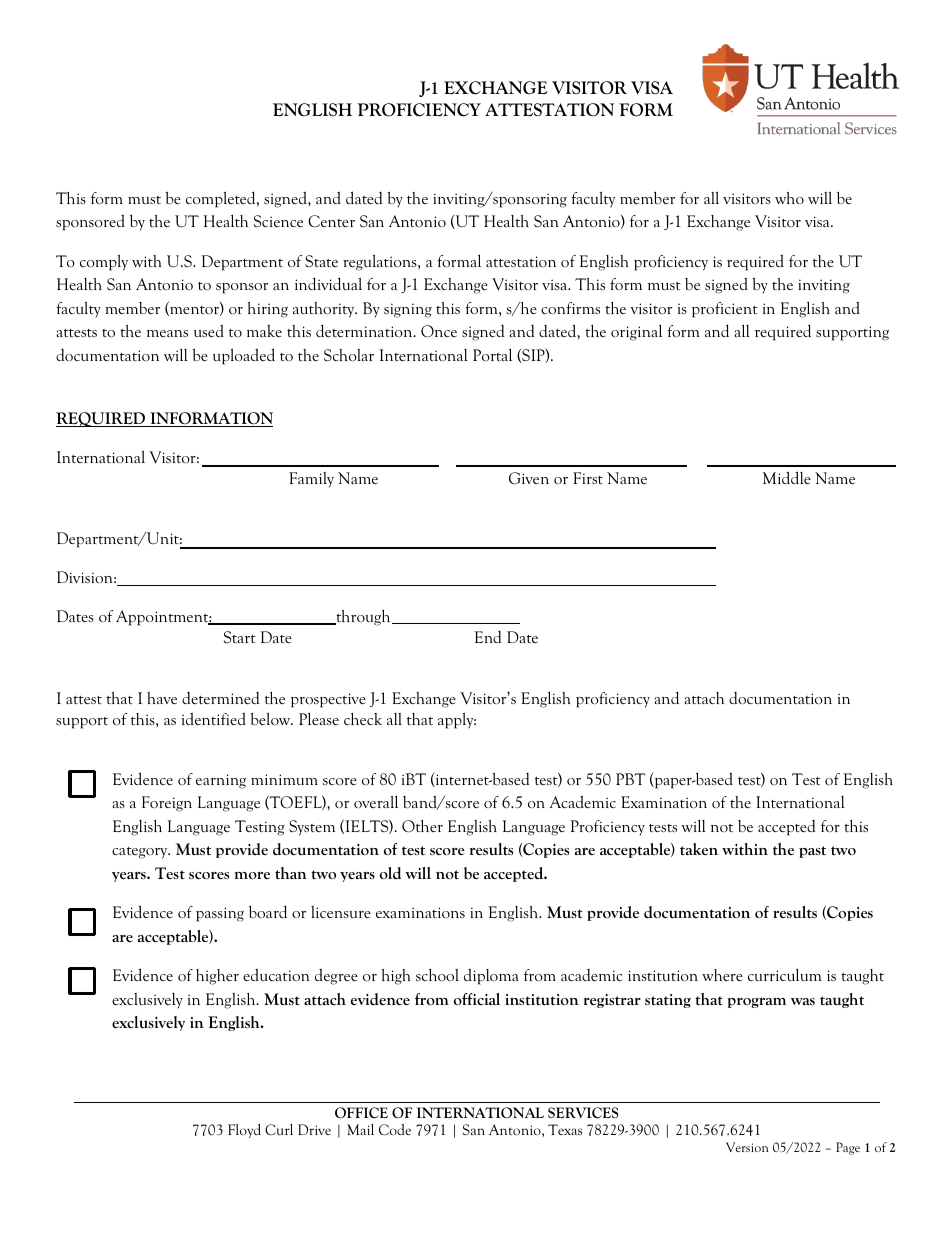 This screenshot has height=1233, width=952. Describe the element at coordinates (278, 221) in the screenshot. I see `Science` at that location.
